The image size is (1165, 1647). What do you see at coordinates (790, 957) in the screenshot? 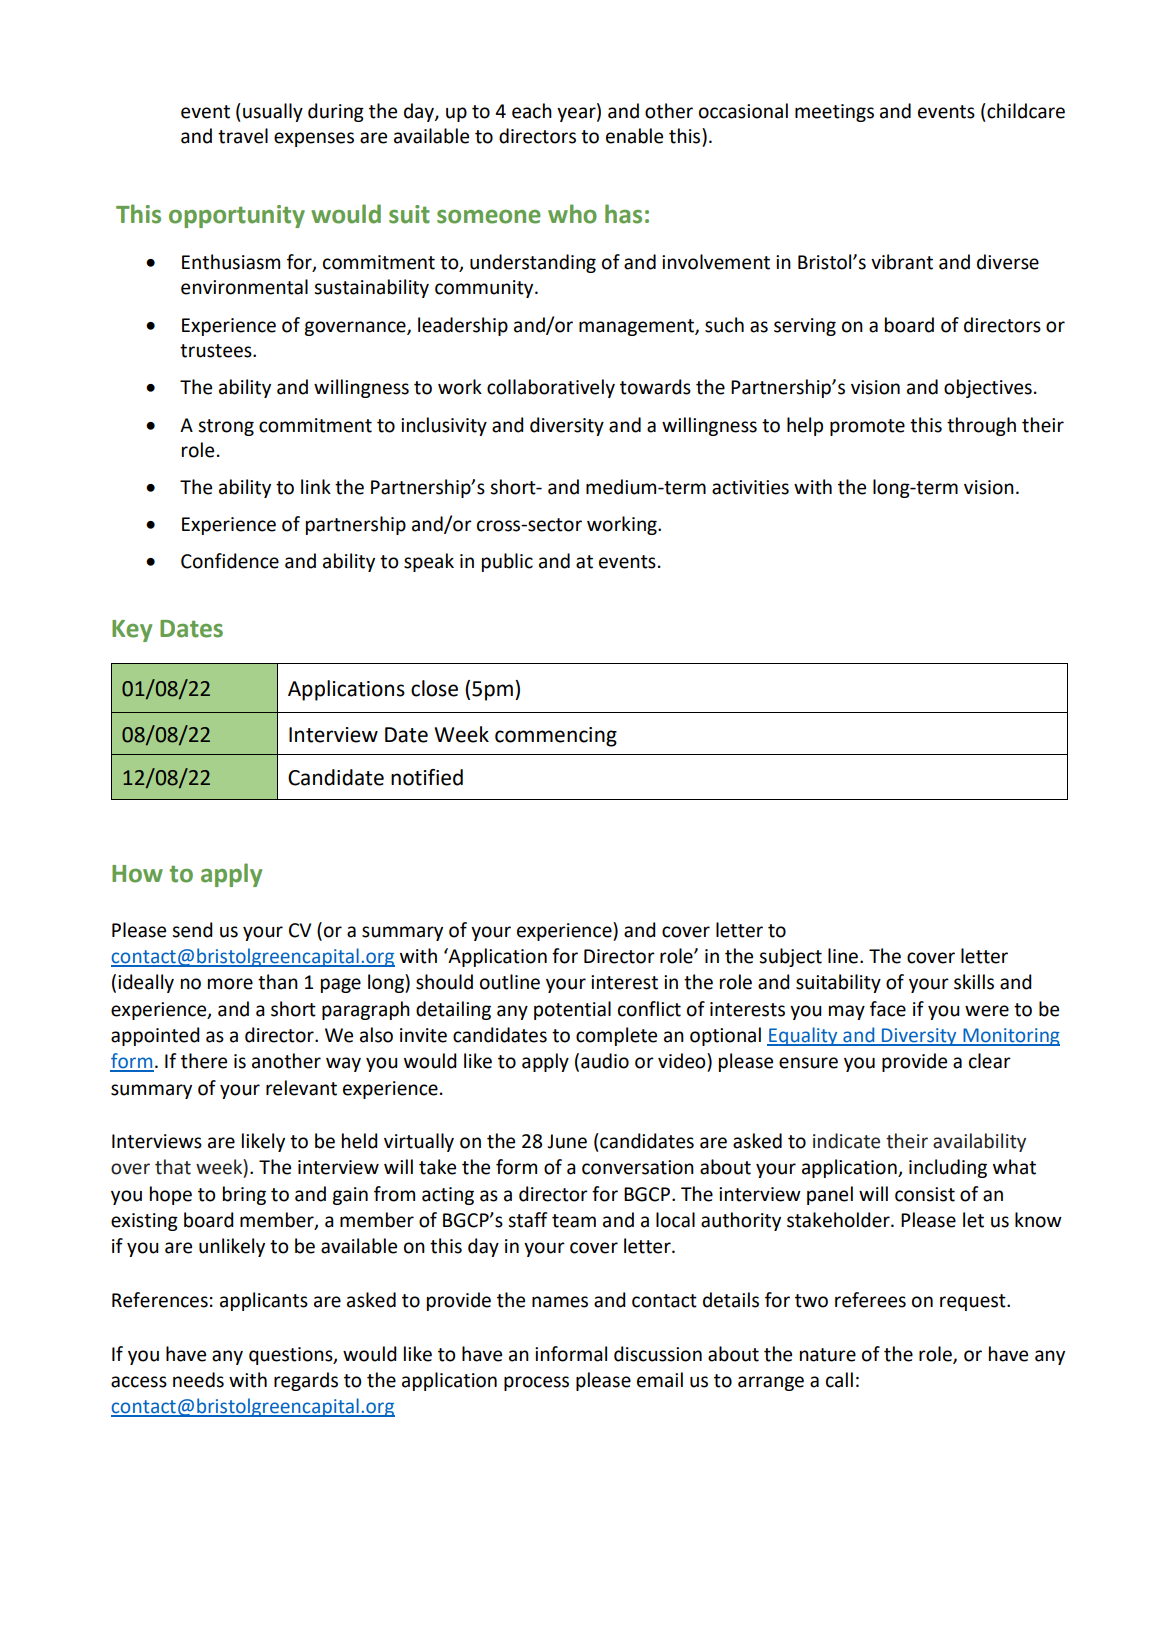
I see `subject` at bounding box center [790, 957].
